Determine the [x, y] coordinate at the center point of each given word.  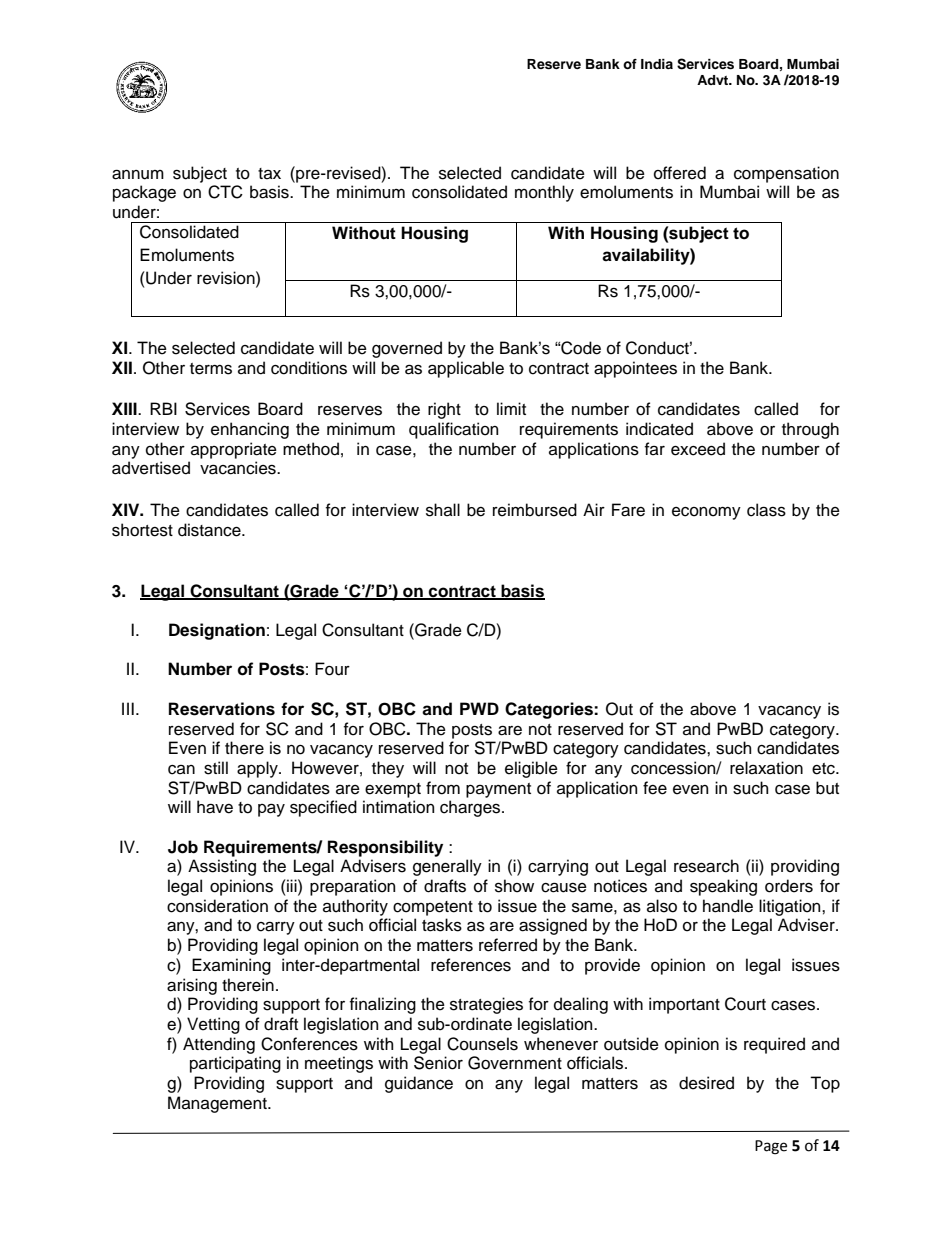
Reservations [222, 709]
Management [218, 1104]
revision [227, 278]
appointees [635, 369]
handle [728, 906]
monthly [544, 193]
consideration [217, 906]
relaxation [766, 768]
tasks [442, 925]
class [766, 510]
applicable [466, 369]
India [657, 64]
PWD [479, 708]
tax [269, 174]
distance [210, 530]
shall [443, 510]
